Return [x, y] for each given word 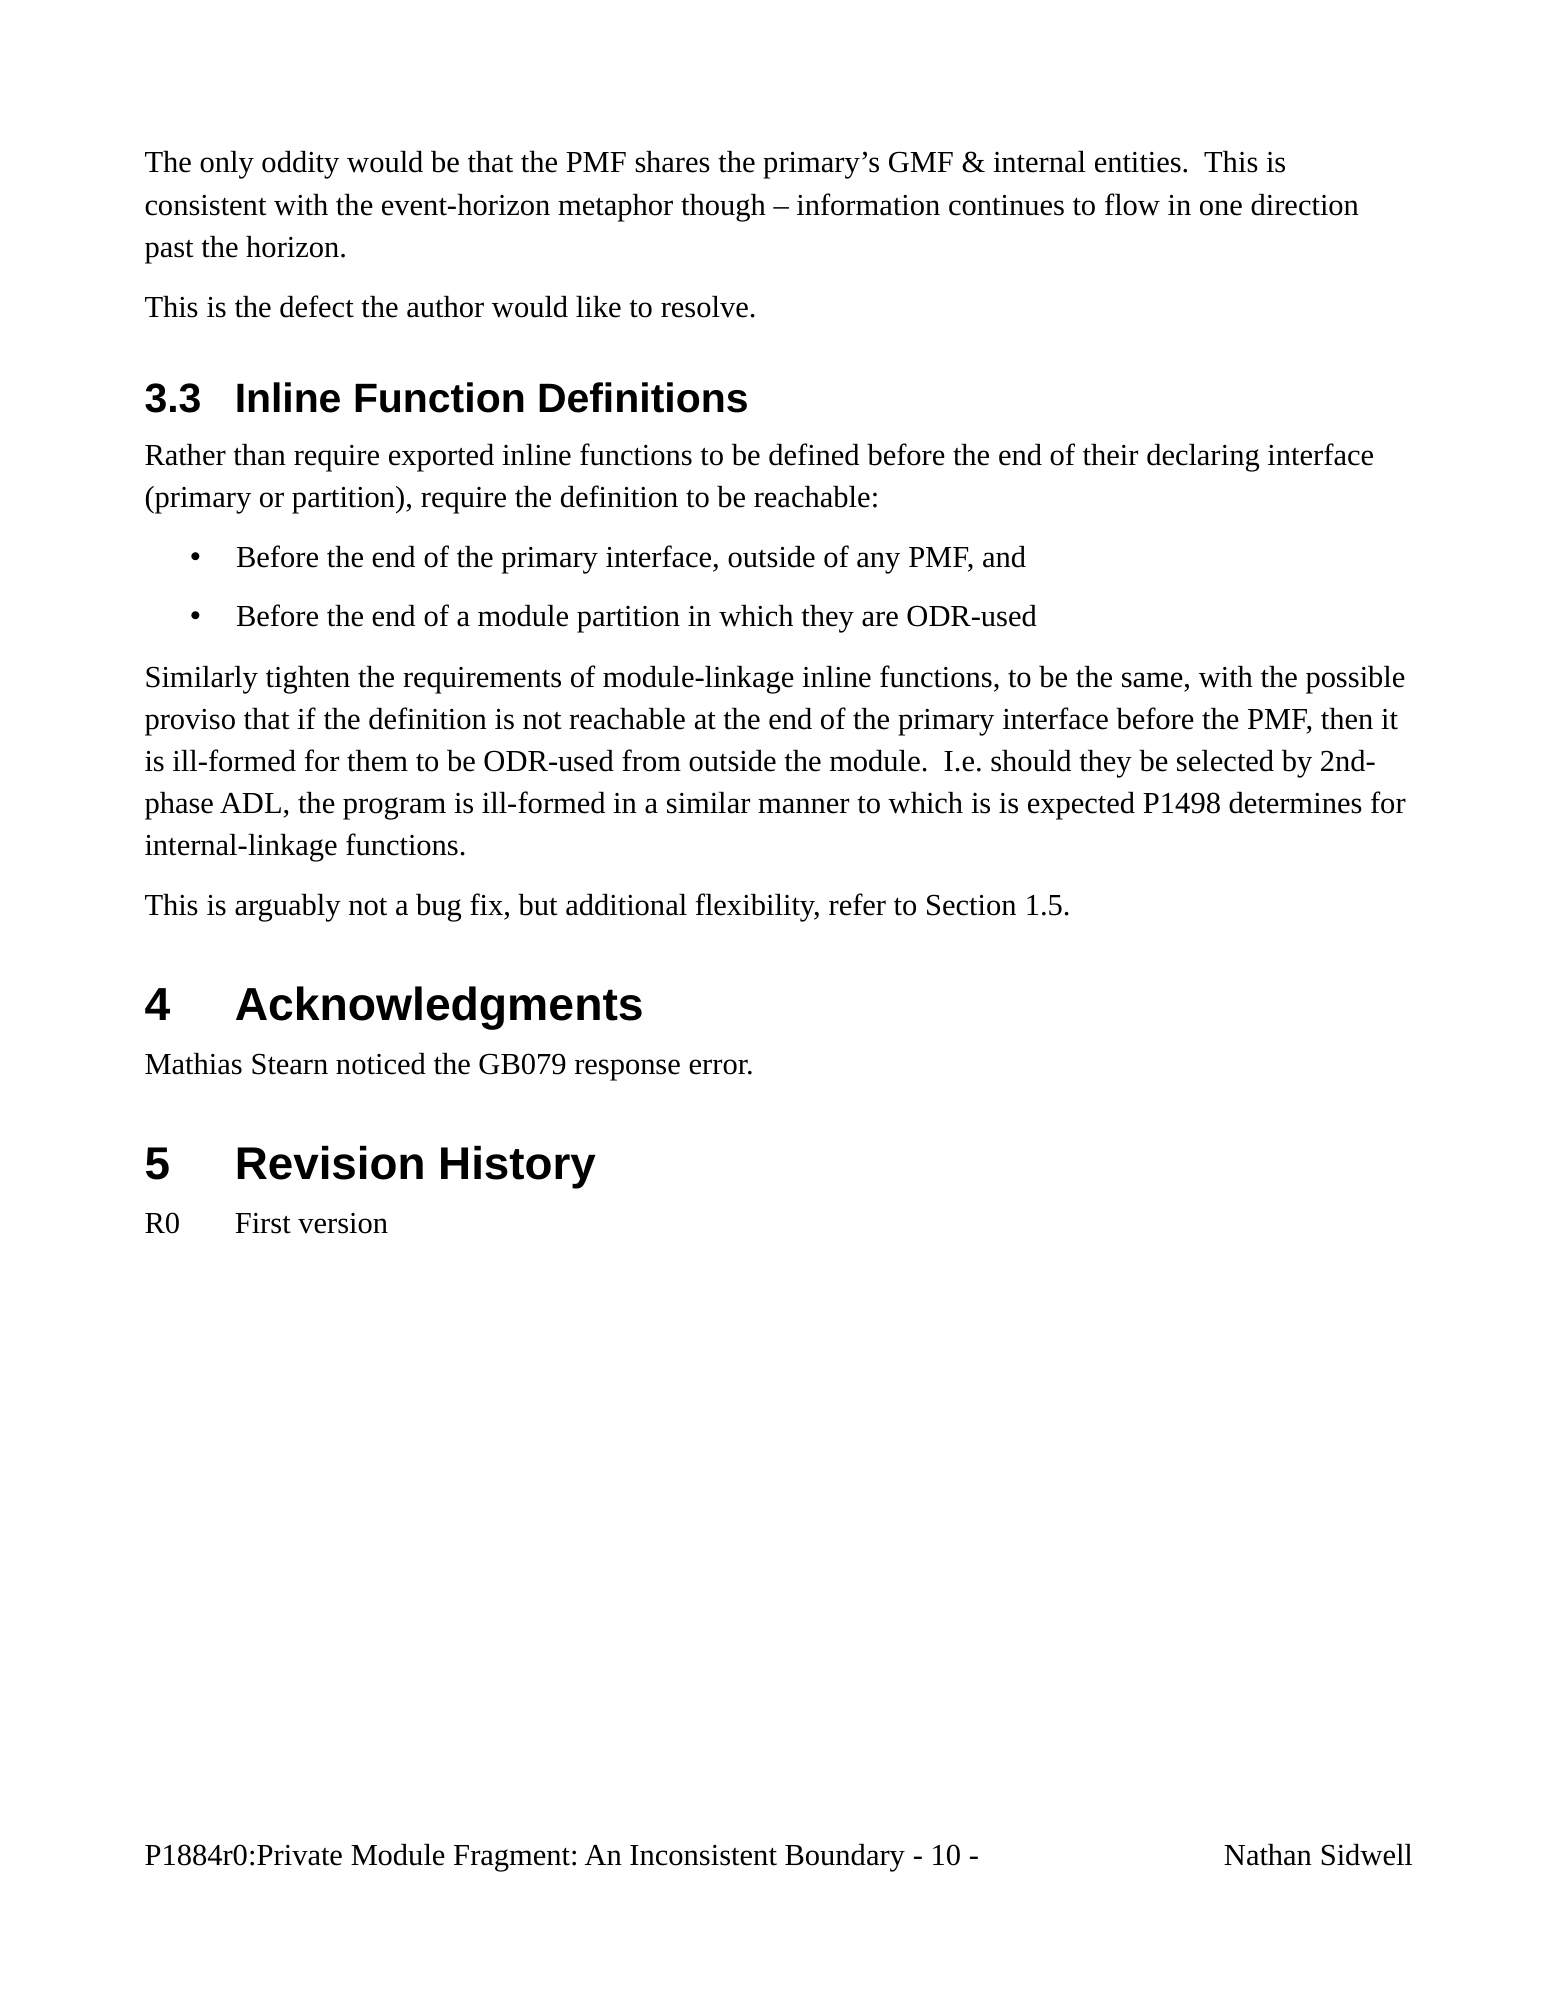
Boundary [845, 1857]
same [1152, 680]
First [263, 1223]
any [878, 563]
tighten [308, 679]
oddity [300, 164]
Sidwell [1367, 1854]
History [518, 1167]
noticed [381, 1063]
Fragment [512, 1858]
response [627, 1070]
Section [971, 905]
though [723, 207]
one [1221, 208]
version [343, 1223]
